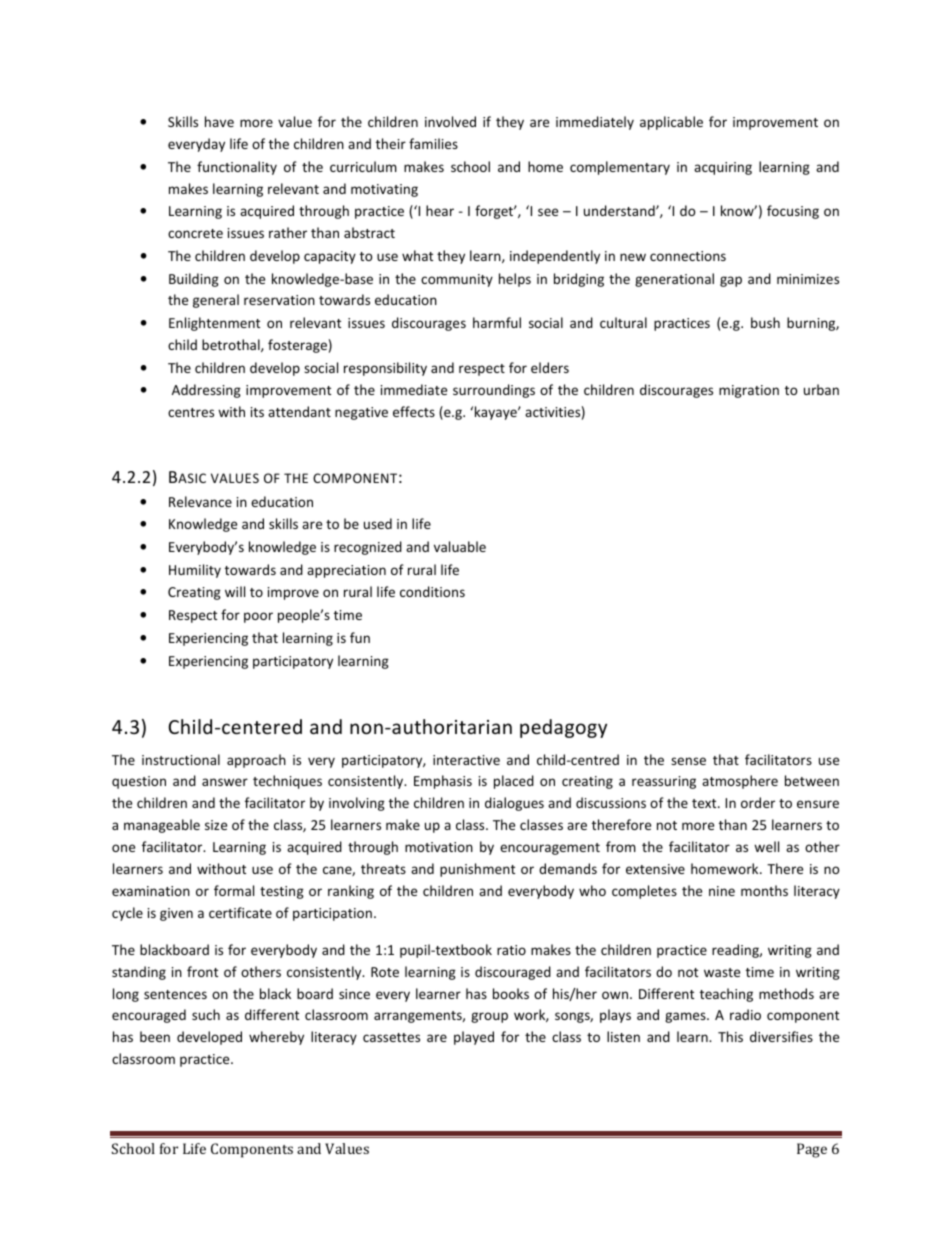  I want to click on conditions, so click(432, 591).
